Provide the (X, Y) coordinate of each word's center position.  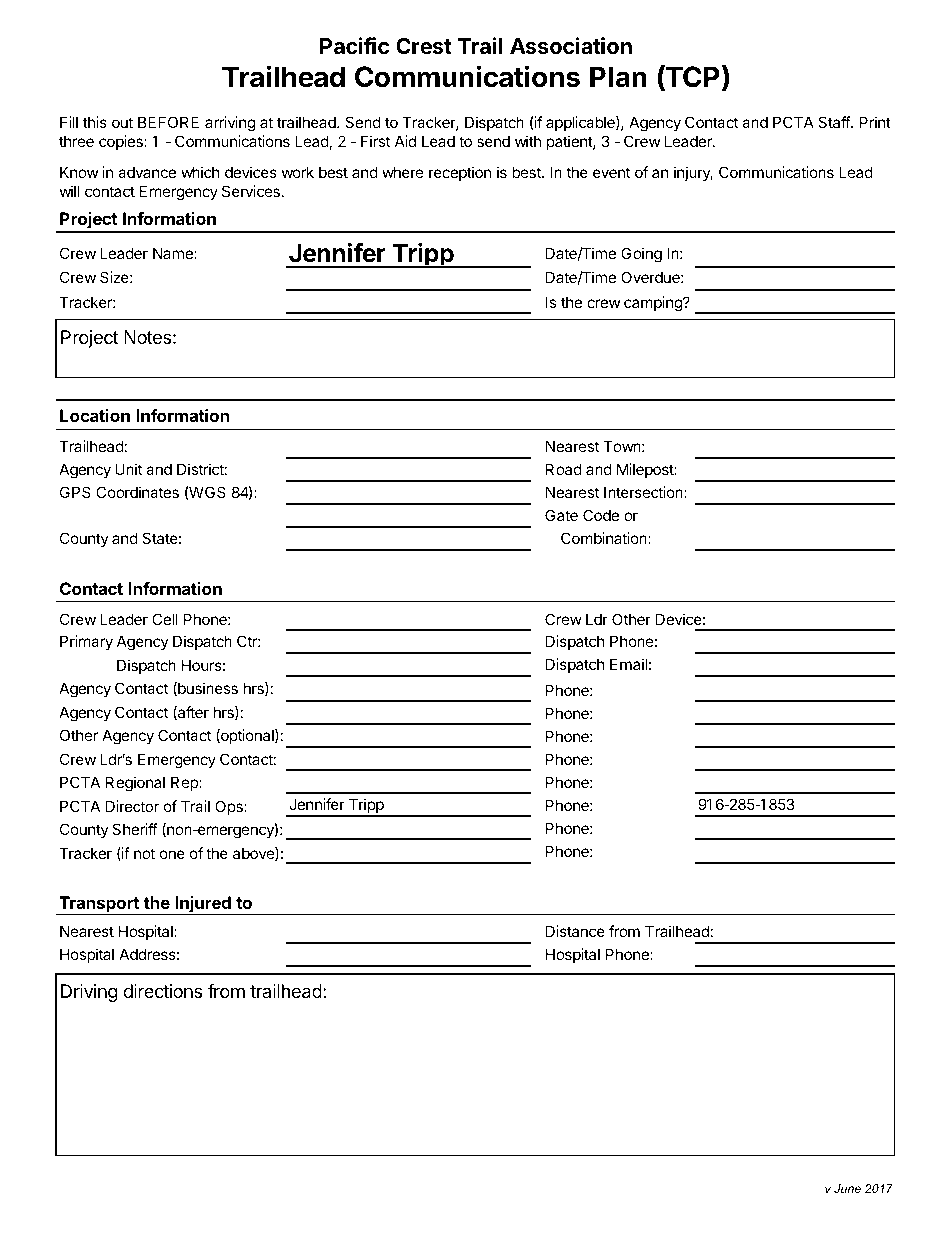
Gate (561, 515)
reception (460, 173)
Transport (99, 905)
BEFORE (168, 122)
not (144, 853)
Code (601, 515)
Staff (835, 122)
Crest (424, 46)
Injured (203, 905)
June (847, 1188)
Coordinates (137, 492)
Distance (575, 931)
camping (654, 304)
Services (251, 191)
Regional (135, 784)
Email (628, 664)
